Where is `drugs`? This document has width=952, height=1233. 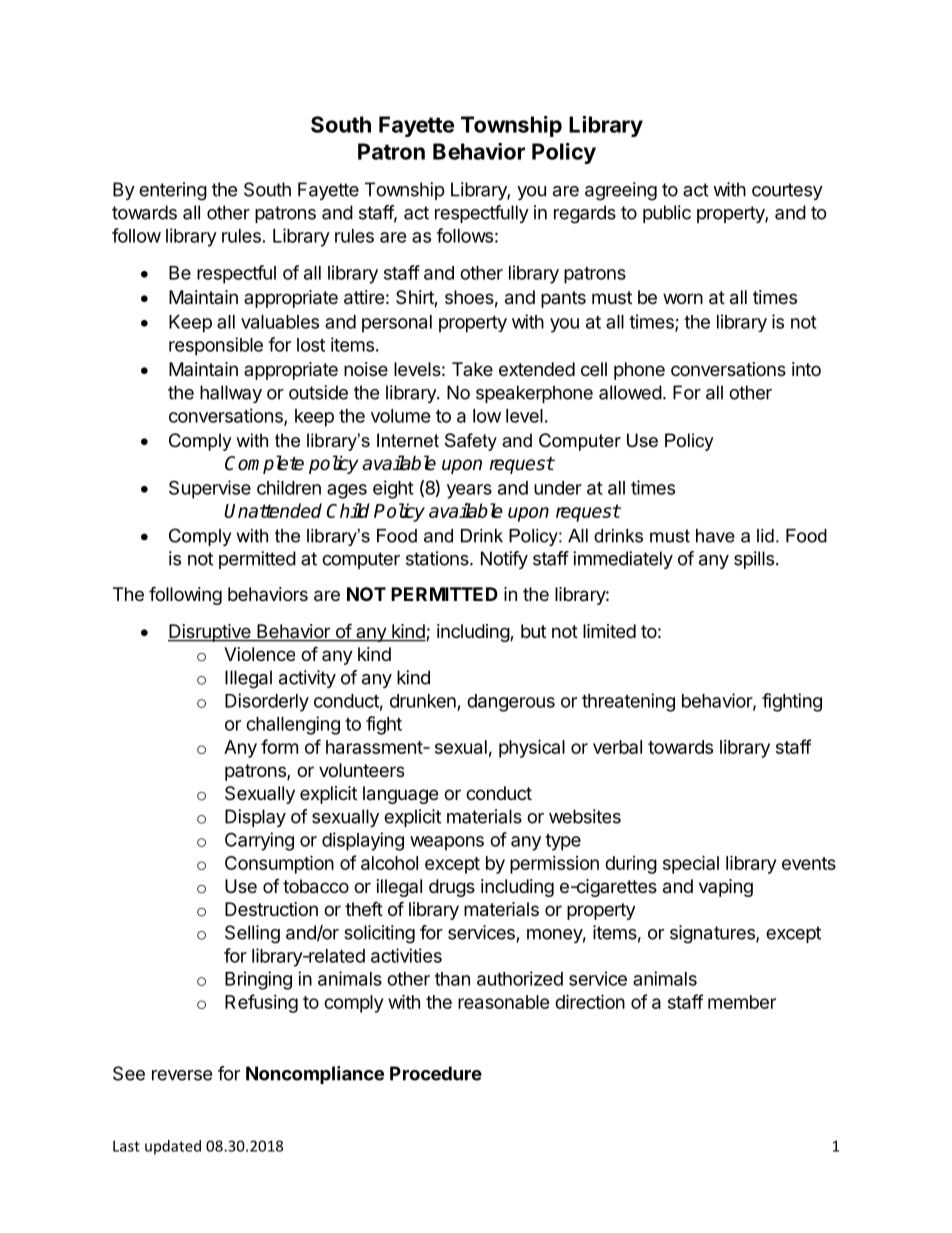
drugs is located at coordinates (452, 888).
